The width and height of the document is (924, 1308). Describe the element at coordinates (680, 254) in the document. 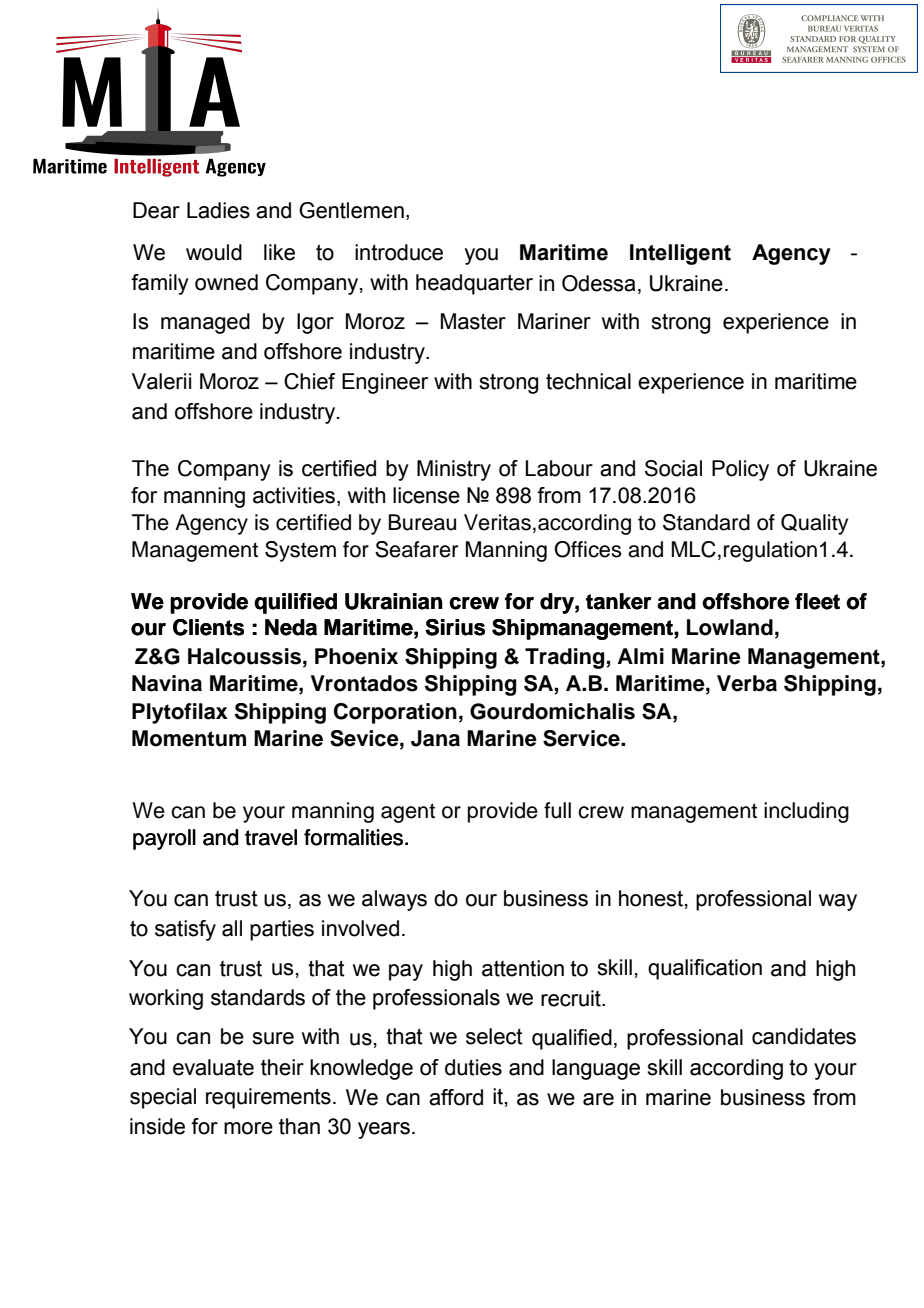

I see `Intelligent` at that location.
